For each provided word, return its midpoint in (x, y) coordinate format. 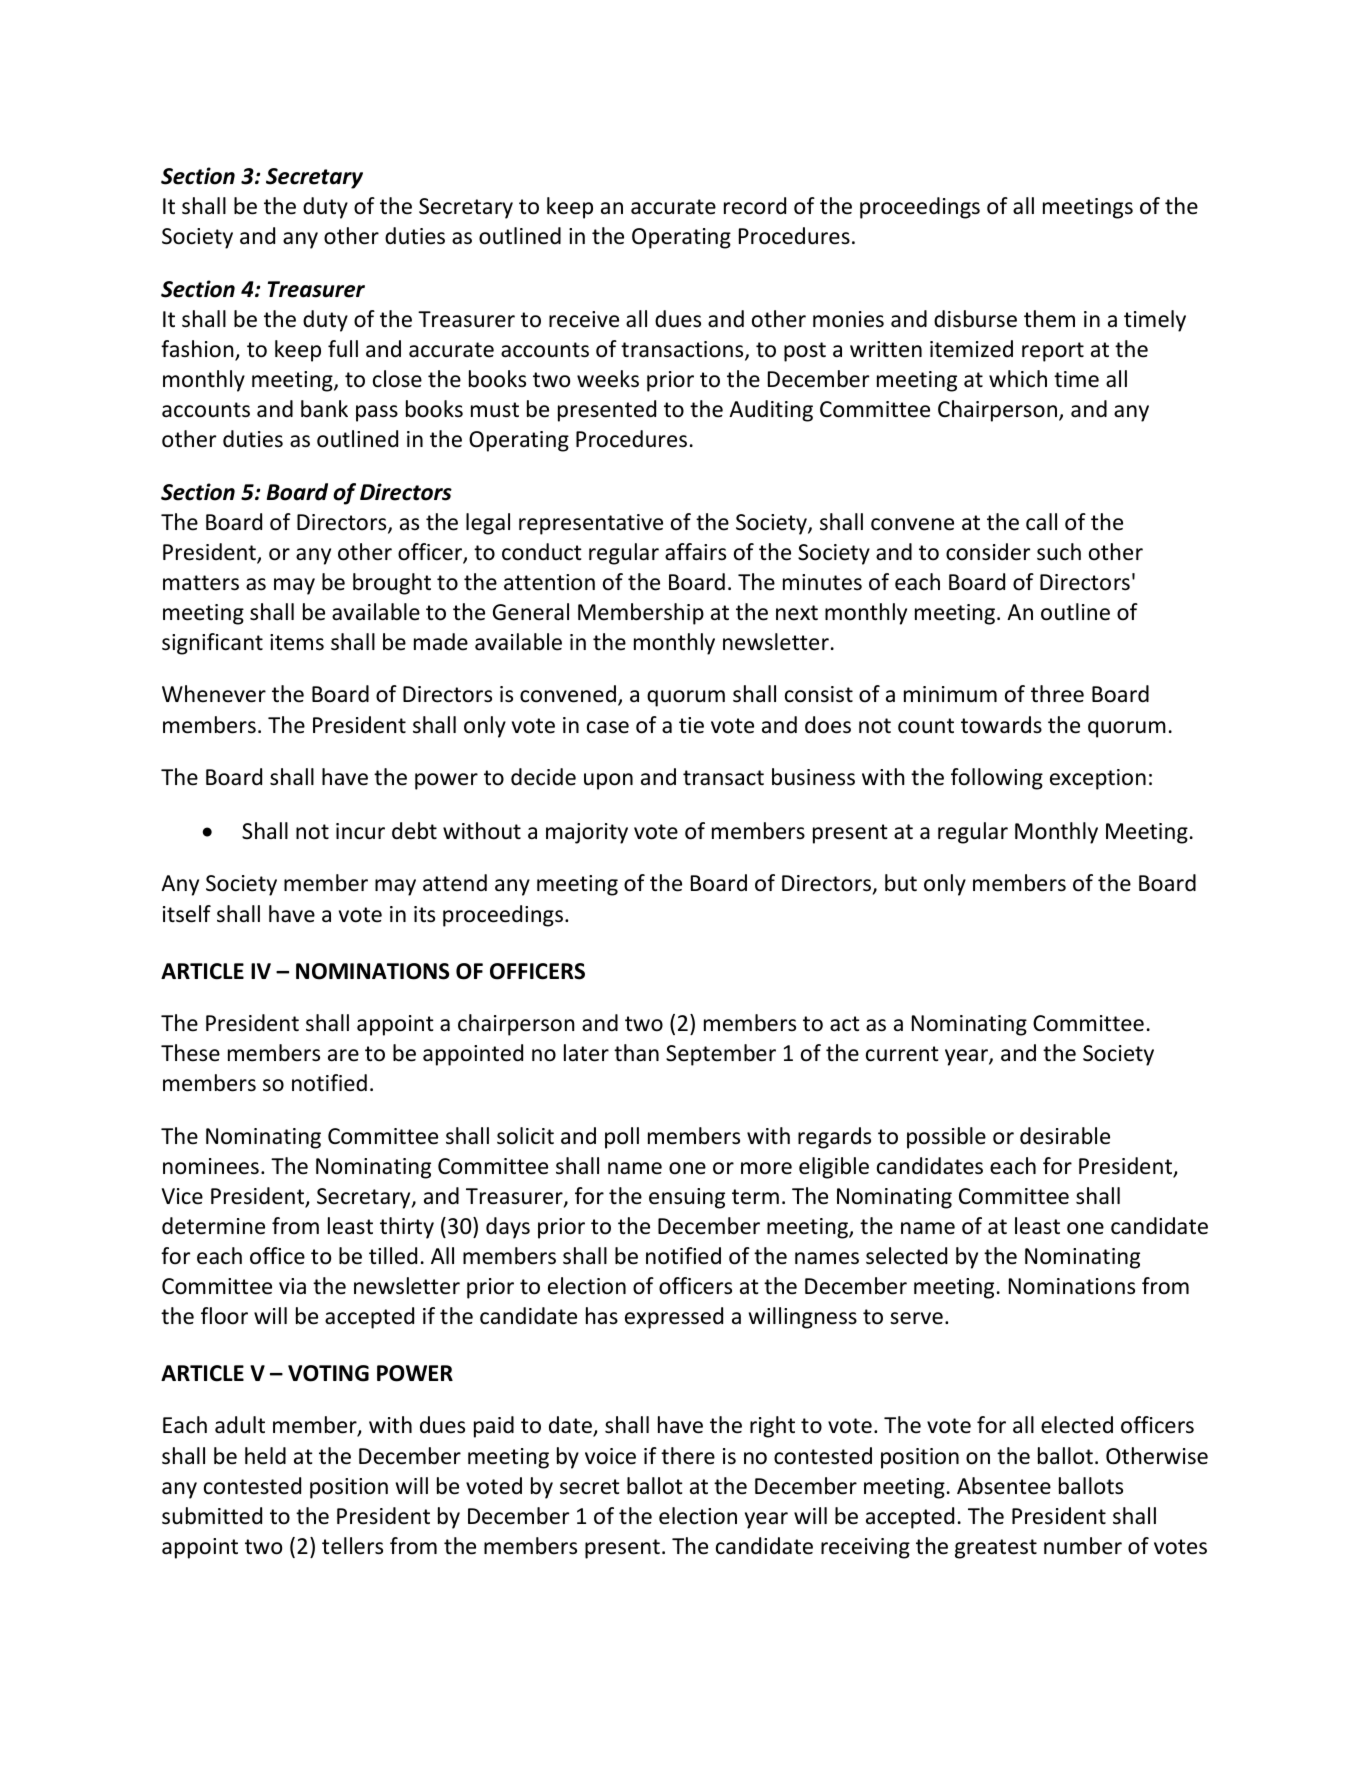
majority (587, 833)
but (901, 883)
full (343, 348)
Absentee (1004, 1486)
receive (584, 319)
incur (360, 831)
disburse (975, 319)
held (265, 1456)
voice (610, 1456)
